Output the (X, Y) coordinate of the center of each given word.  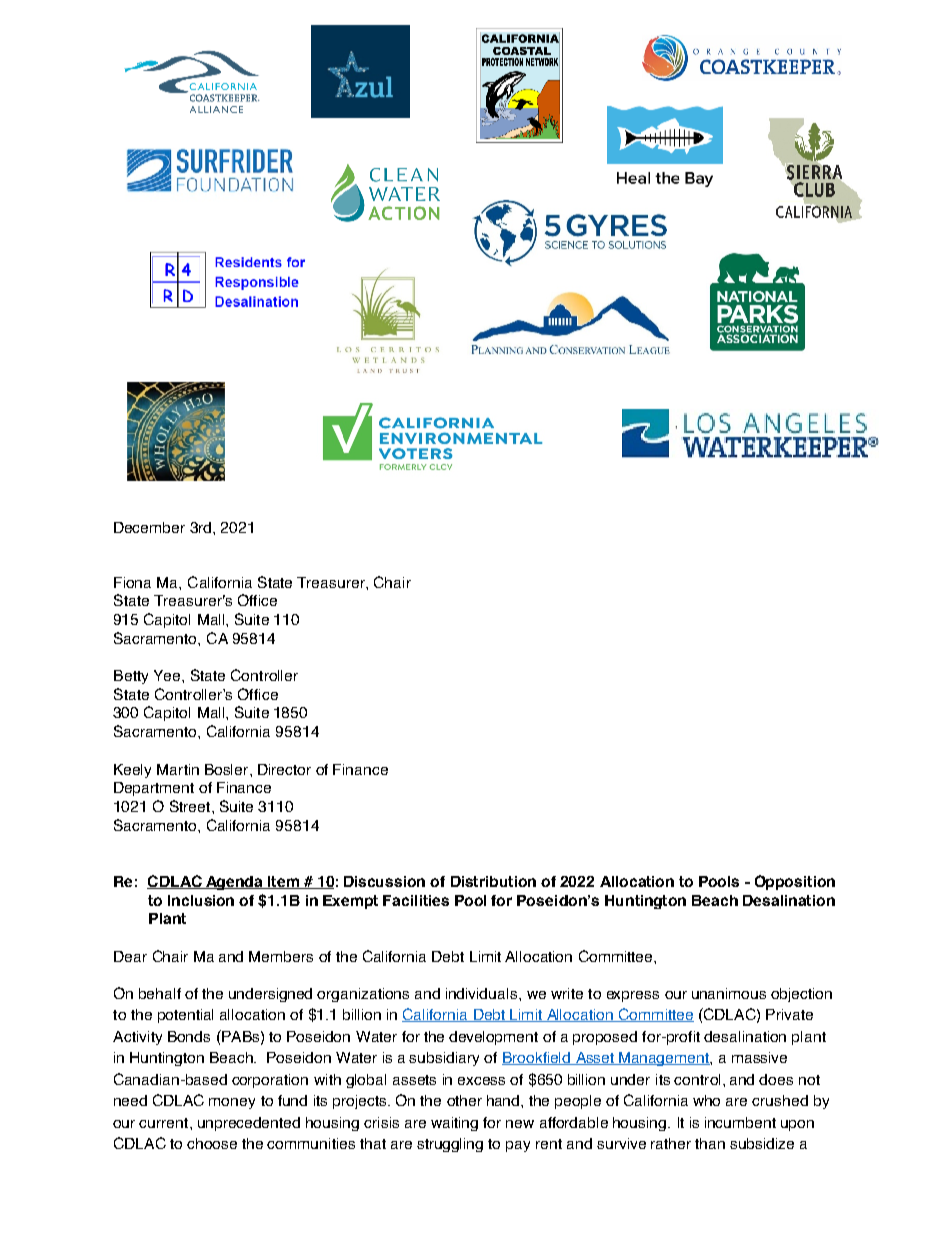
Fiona (132, 582)
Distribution (493, 881)
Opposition (795, 882)
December (149, 527)
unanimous (729, 993)
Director (284, 769)
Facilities (416, 900)
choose (212, 1143)
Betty (131, 677)
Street (191, 806)
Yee (168, 675)
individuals (483, 993)
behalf (160, 993)
